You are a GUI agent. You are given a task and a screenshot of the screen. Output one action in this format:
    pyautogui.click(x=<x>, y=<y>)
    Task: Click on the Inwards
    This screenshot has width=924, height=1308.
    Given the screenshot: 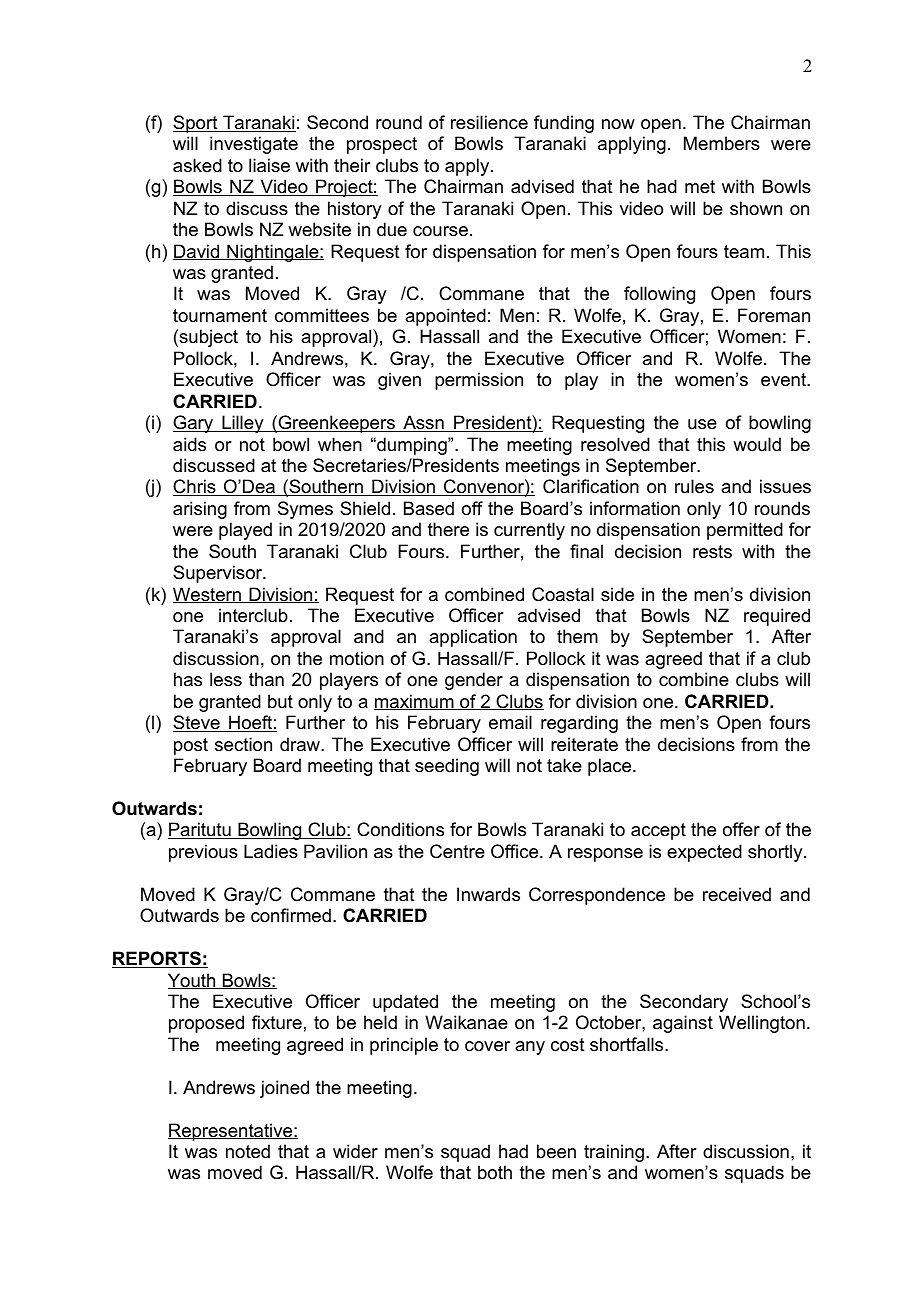 What is the action you would take?
    pyautogui.click(x=488, y=894)
